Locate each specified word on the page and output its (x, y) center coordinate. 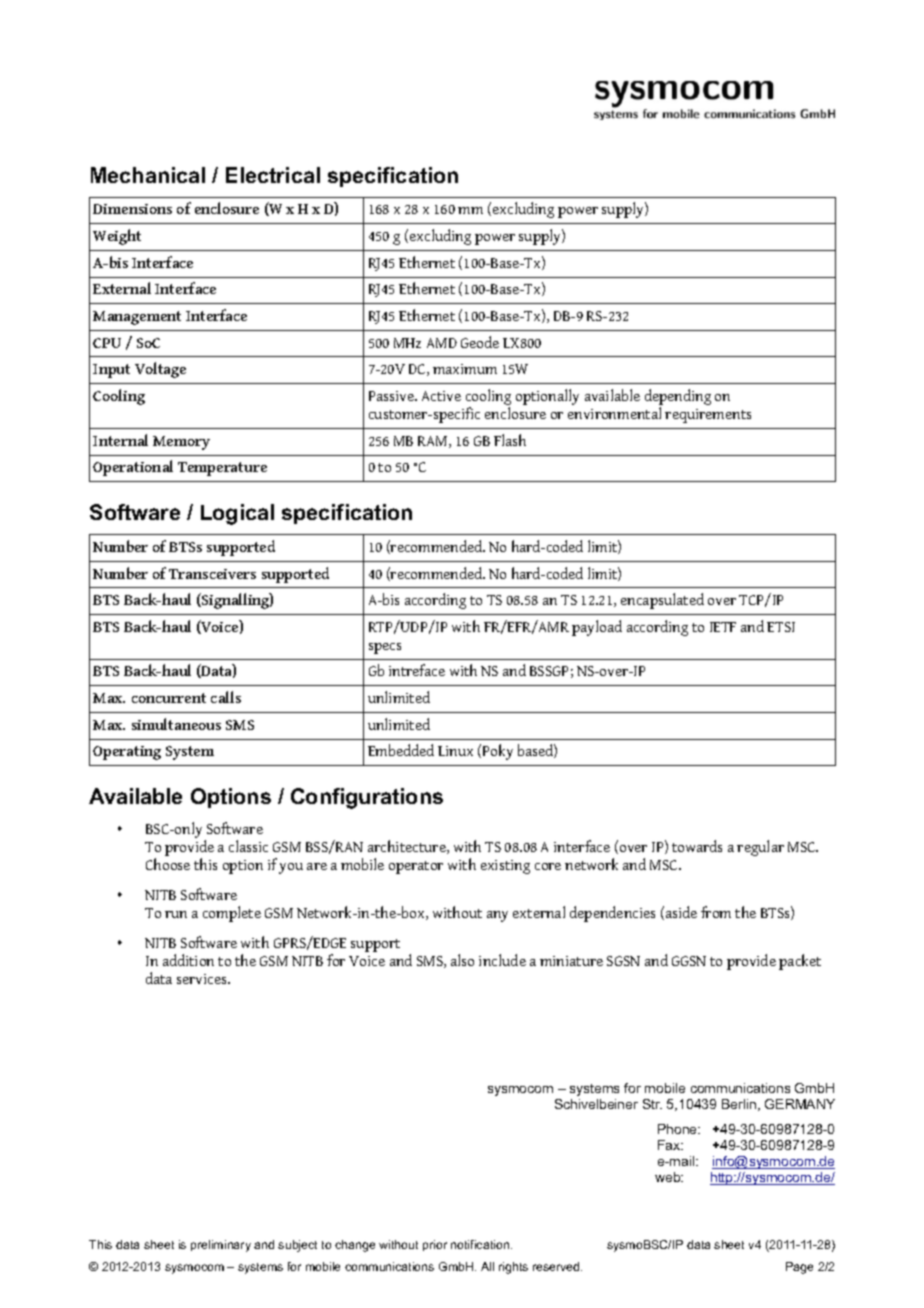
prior (435, 1245)
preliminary (221, 1246)
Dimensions (132, 209)
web (669, 1177)
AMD (442, 343)
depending (678, 398)
